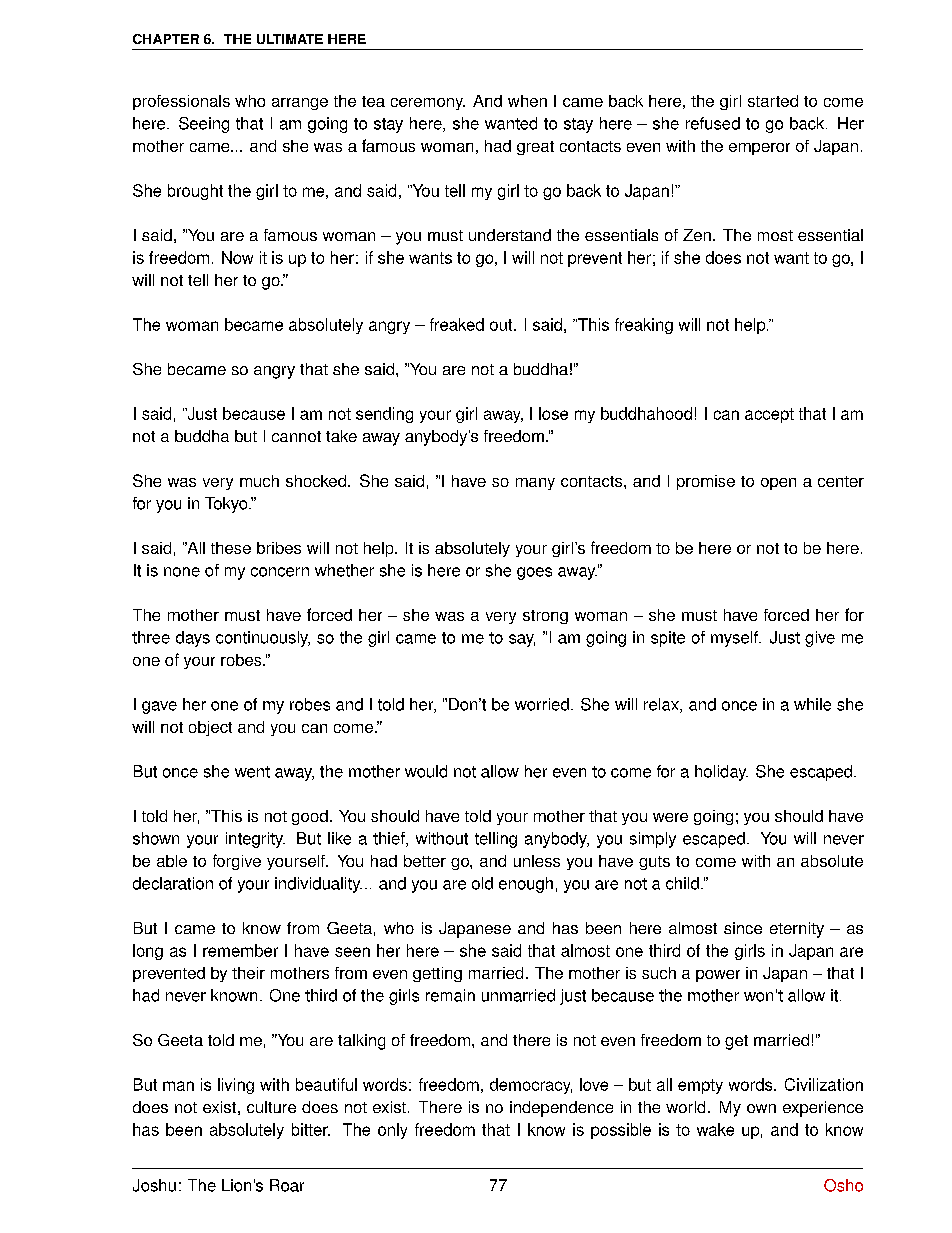  I want to click on lose, so click(553, 413).
